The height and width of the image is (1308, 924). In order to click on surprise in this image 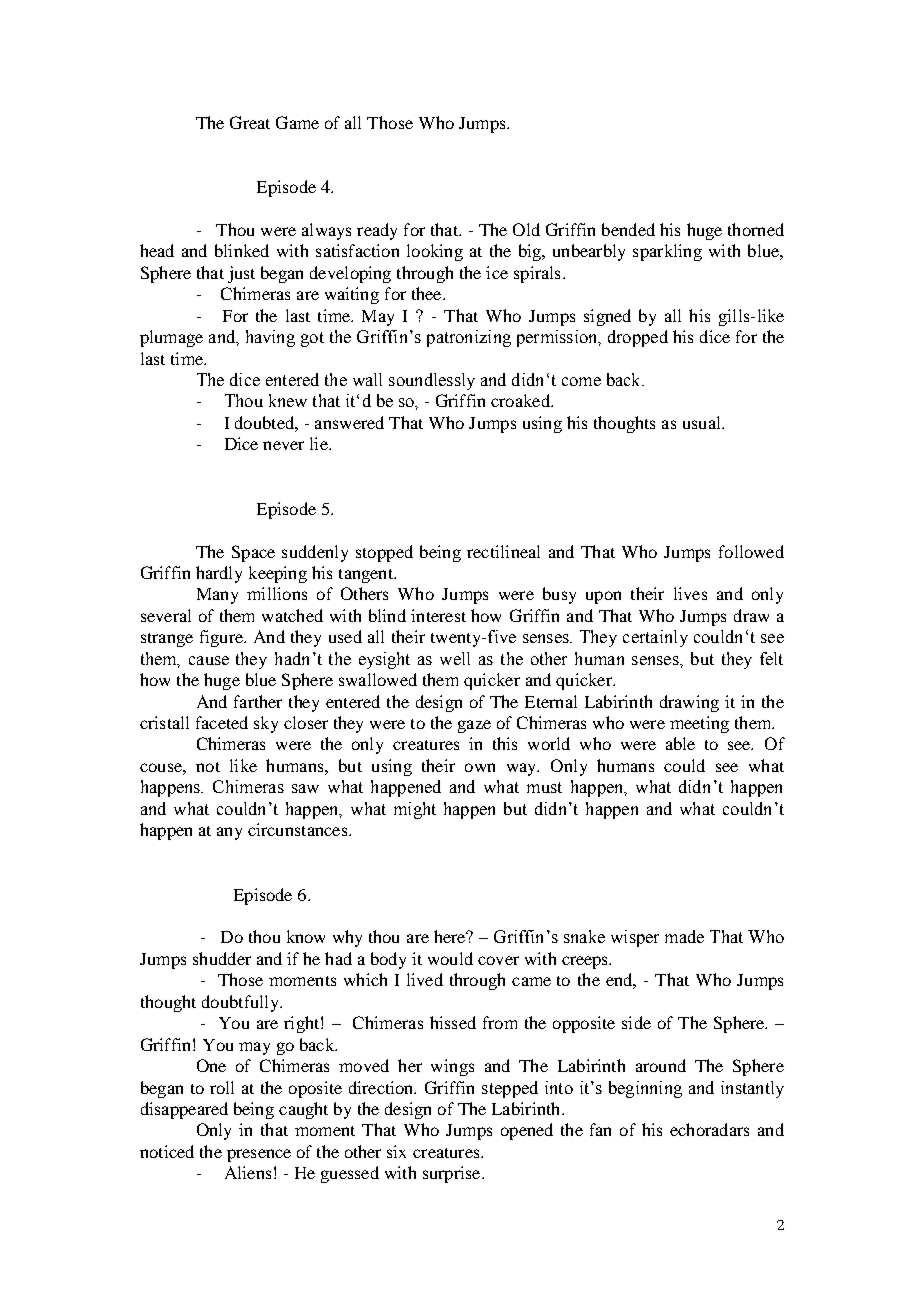, I will do `click(453, 1174)`.
